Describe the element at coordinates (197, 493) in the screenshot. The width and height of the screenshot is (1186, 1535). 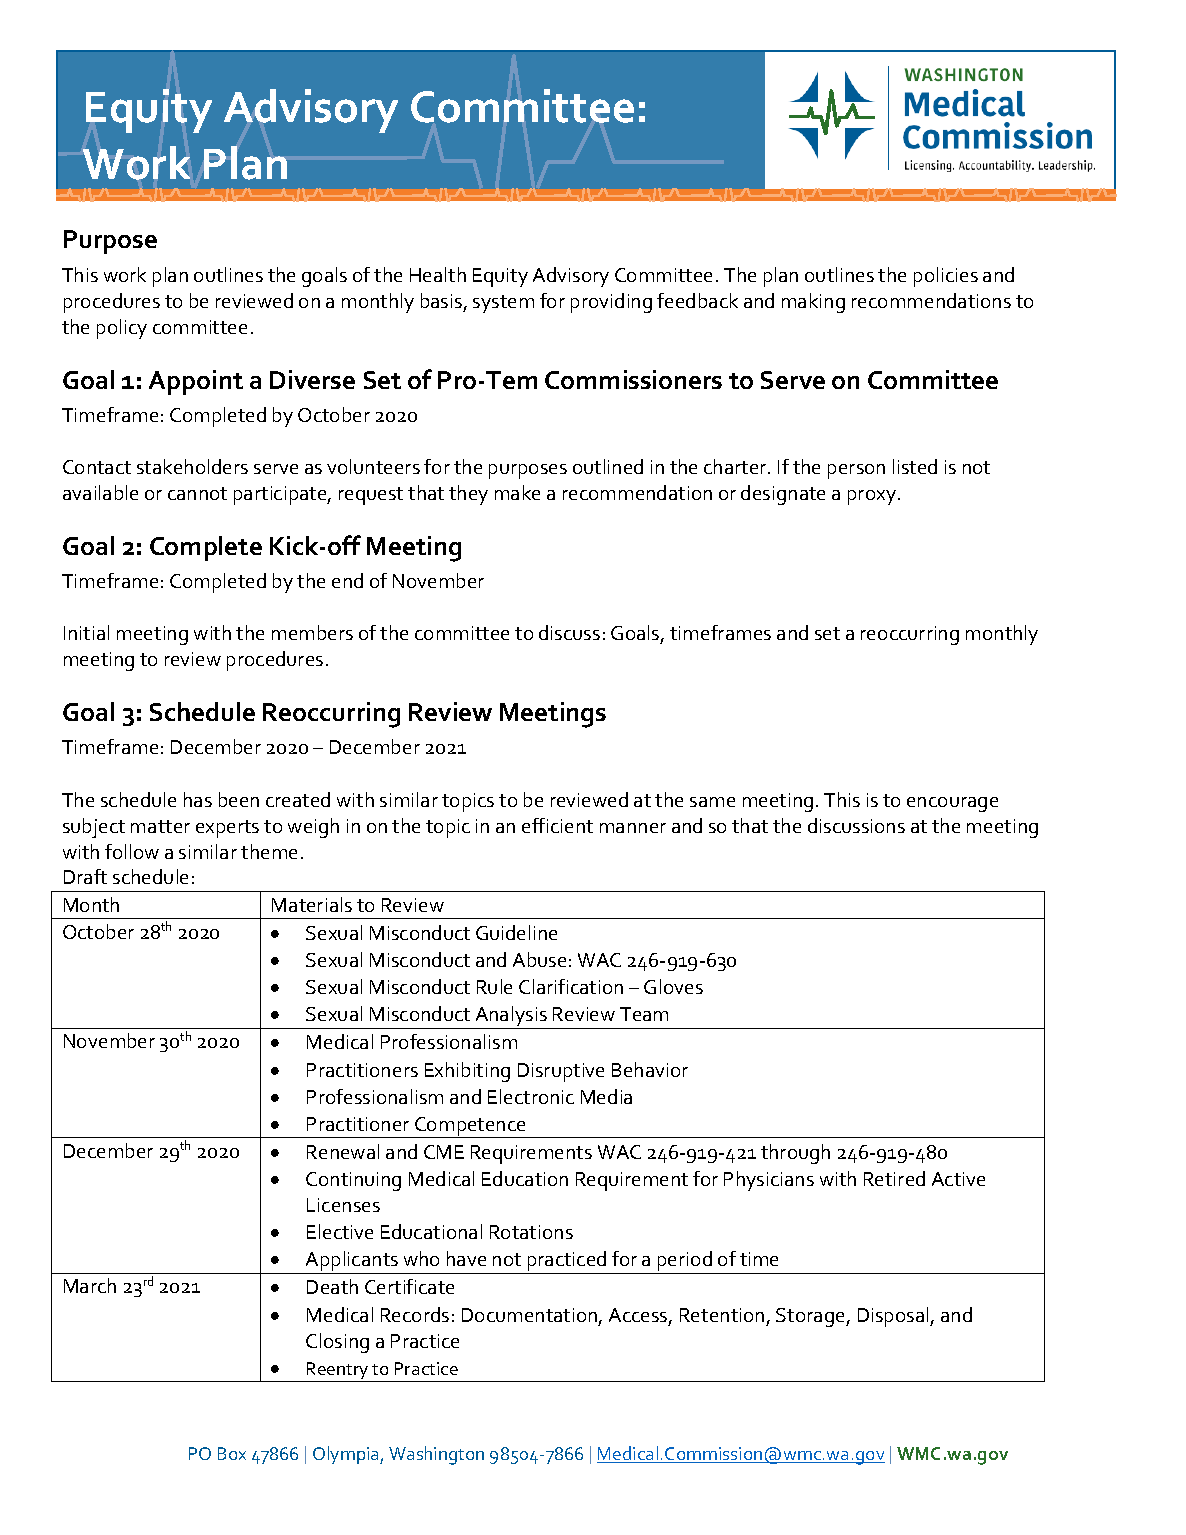
I see `cannot` at that location.
